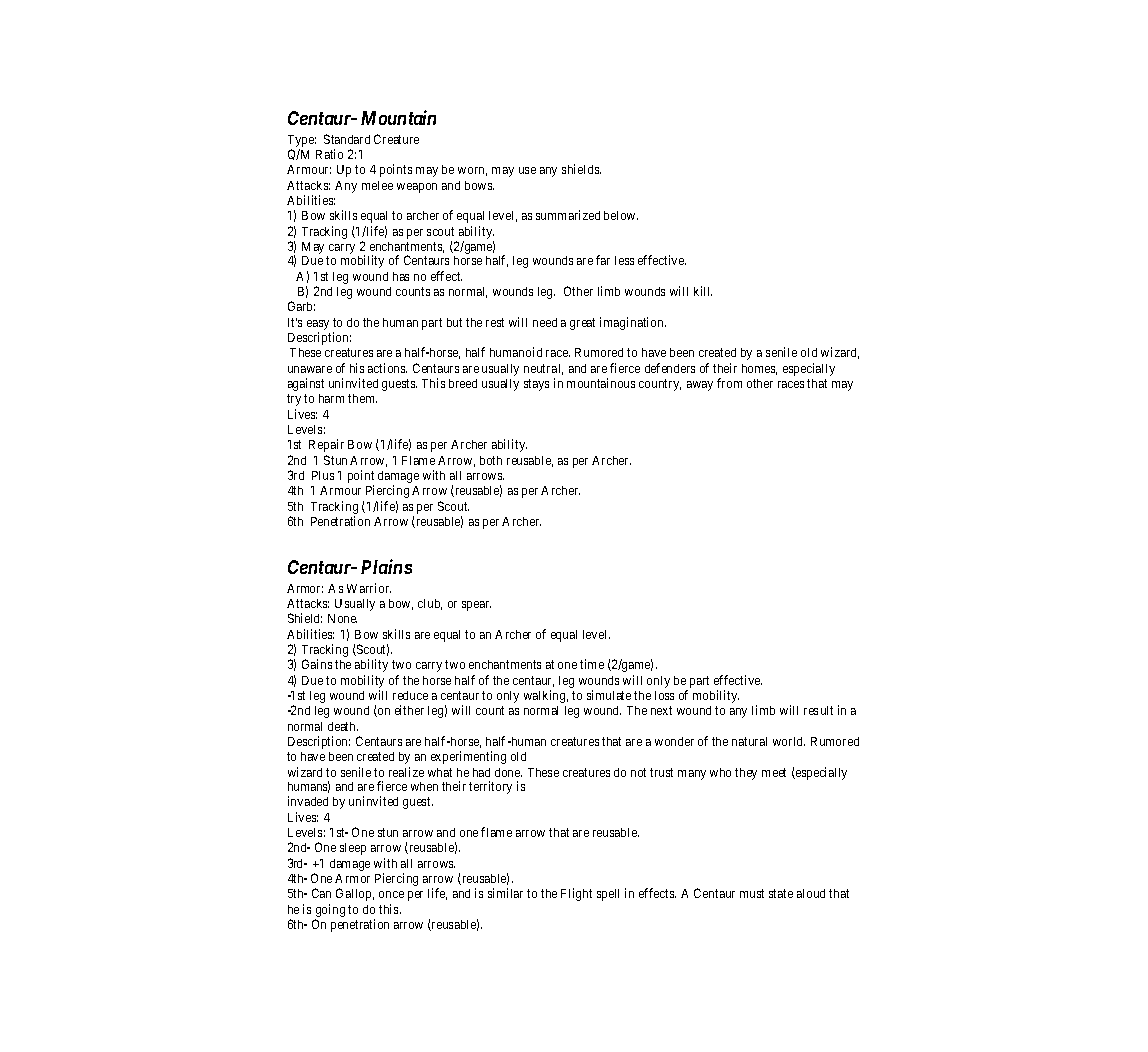  I want to click on once, so click(391, 894).
